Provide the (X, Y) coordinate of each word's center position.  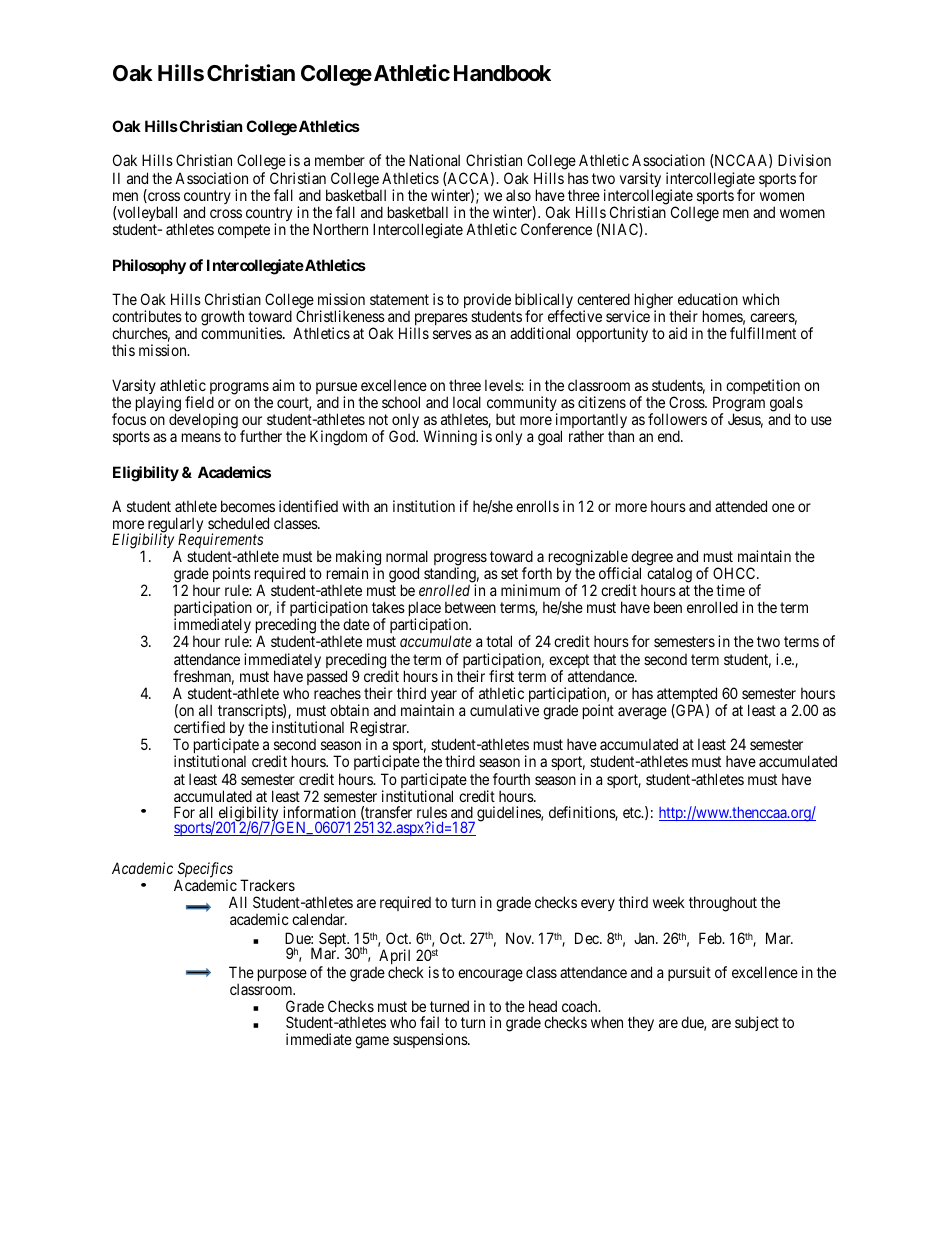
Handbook (502, 73)
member (340, 160)
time (730, 590)
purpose (282, 975)
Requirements (220, 542)
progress (460, 560)
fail (429, 1022)
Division (804, 160)
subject (757, 1023)
